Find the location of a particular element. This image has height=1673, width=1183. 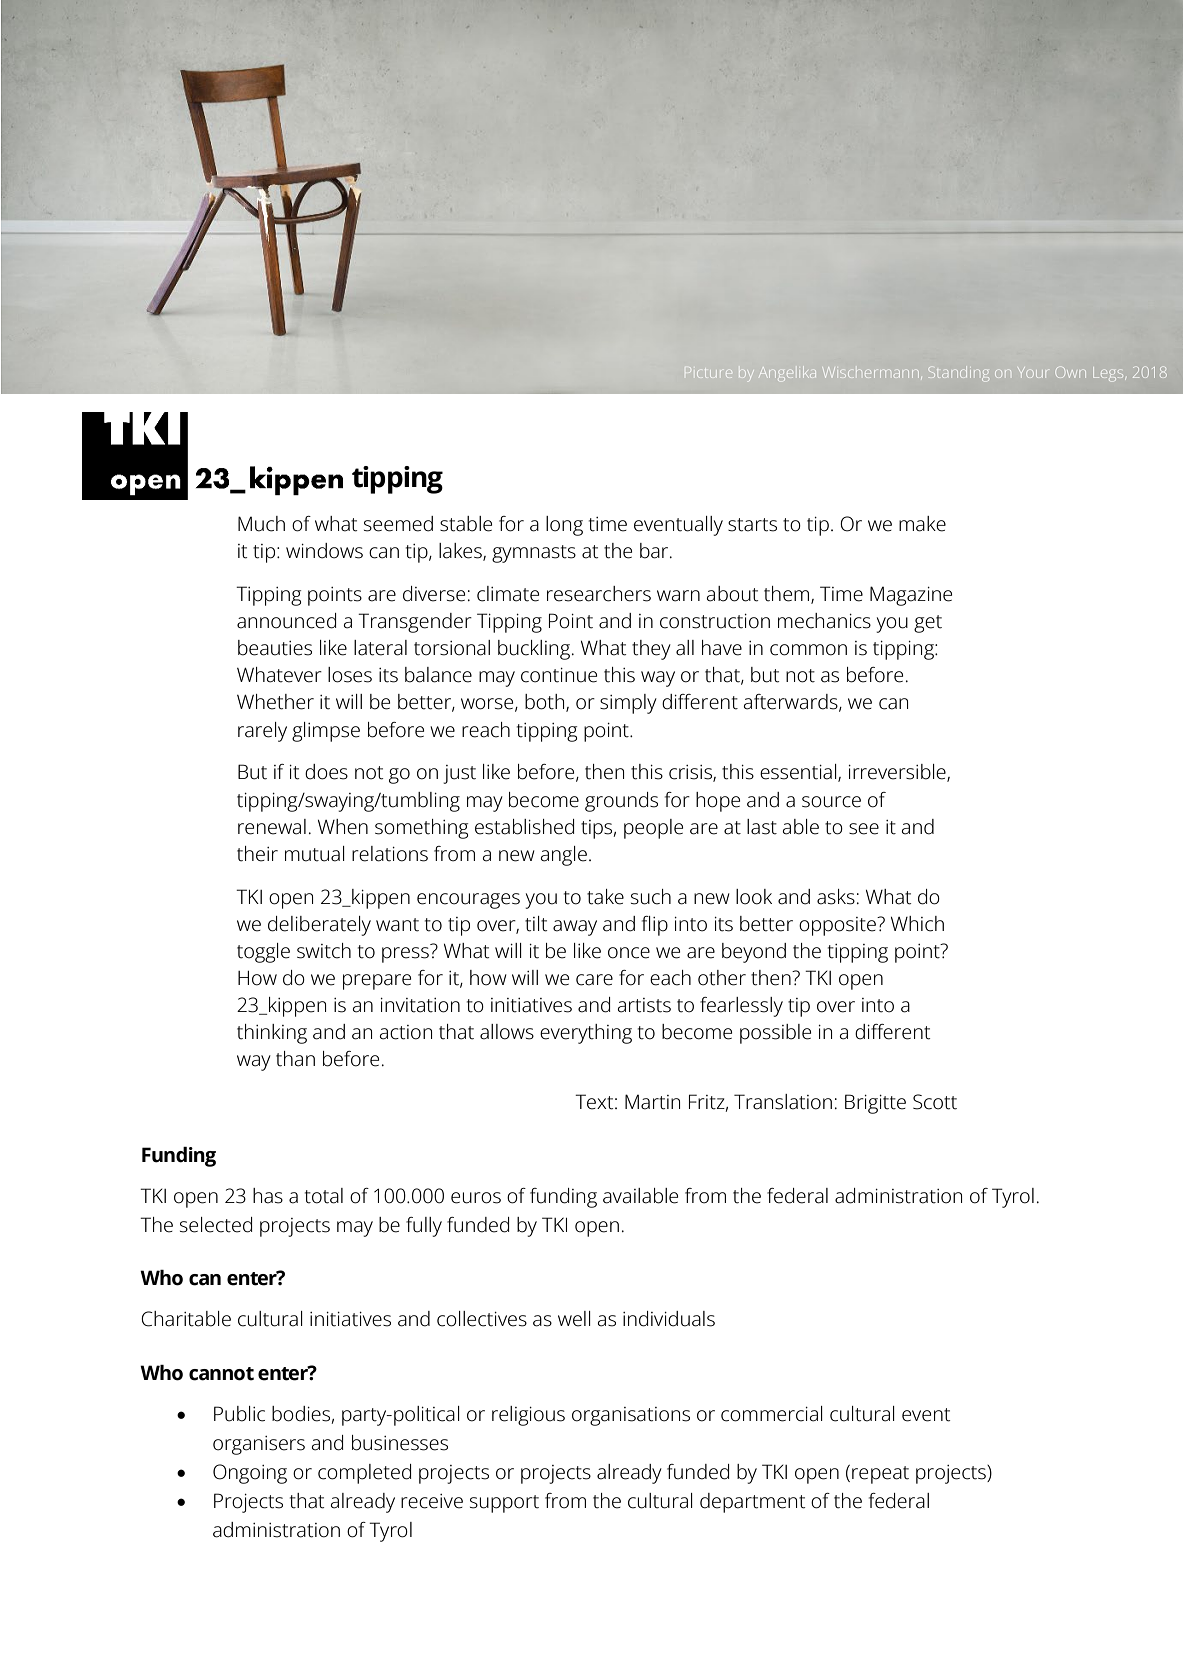

completed is located at coordinates (364, 1474).
